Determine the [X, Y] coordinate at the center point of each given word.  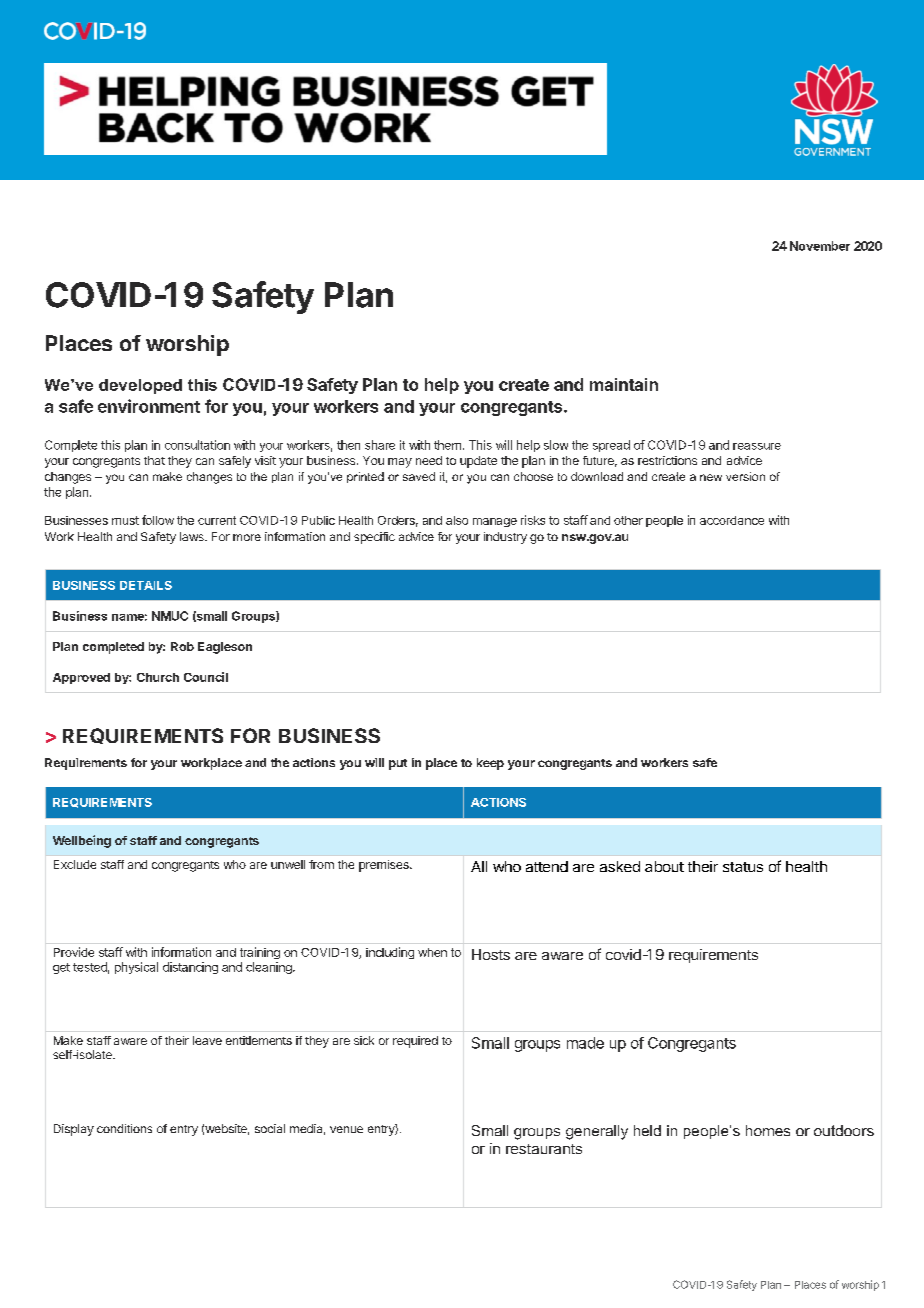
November [820, 246]
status [743, 867]
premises [385, 866]
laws [193, 536]
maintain [624, 384]
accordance [732, 520]
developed [140, 386]
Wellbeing [82, 841]
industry [505, 538]
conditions [124, 1128]
